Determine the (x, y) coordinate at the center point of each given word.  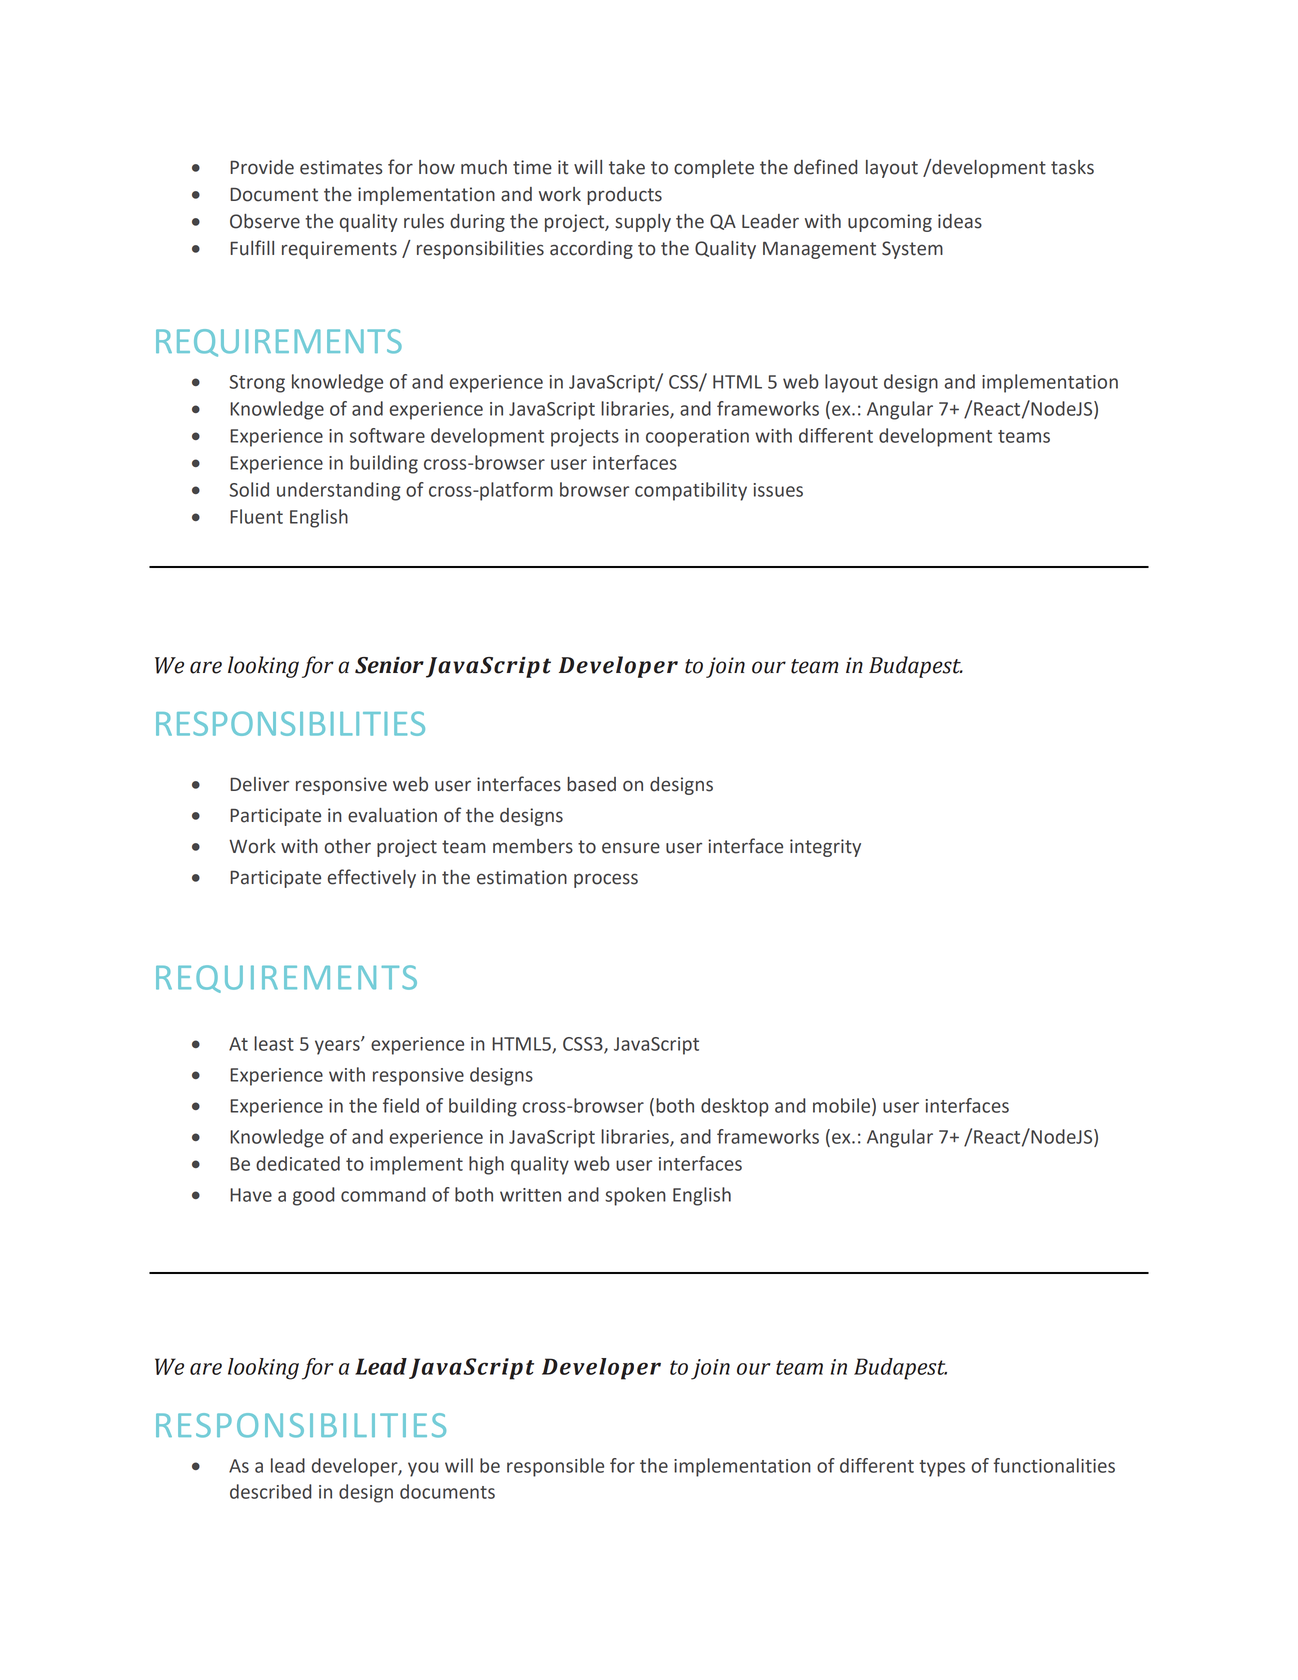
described (270, 1491)
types (942, 1468)
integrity (825, 848)
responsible (555, 1467)
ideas (960, 221)
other (347, 846)
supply (643, 223)
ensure (631, 848)
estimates (341, 167)
